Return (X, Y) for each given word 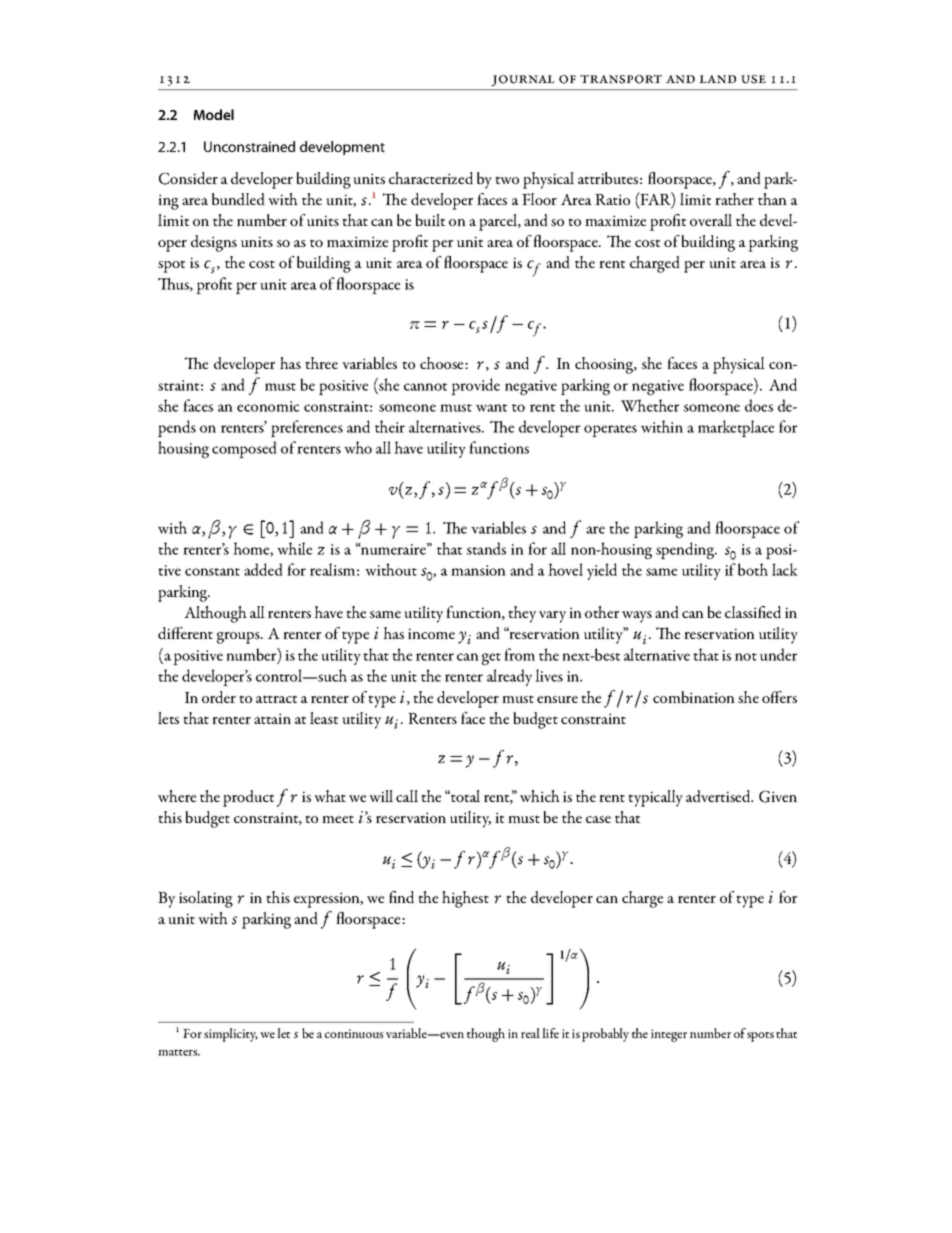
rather (734, 199)
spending (686, 550)
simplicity (231, 1035)
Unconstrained (249, 146)
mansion (478, 570)
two (507, 180)
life (550, 1033)
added (263, 569)
